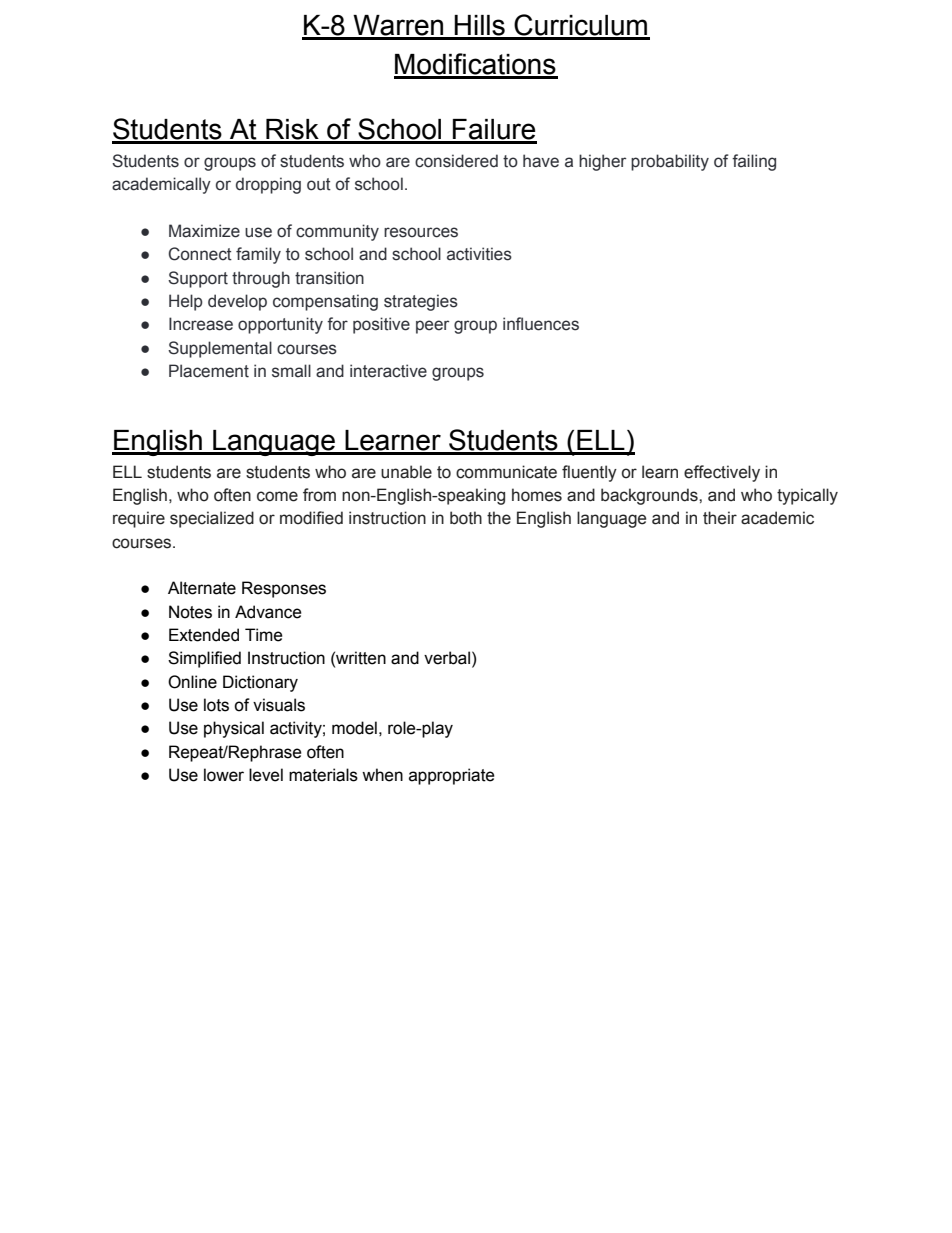  What do you see at coordinates (277, 496) in the page?
I see `come` at bounding box center [277, 496].
